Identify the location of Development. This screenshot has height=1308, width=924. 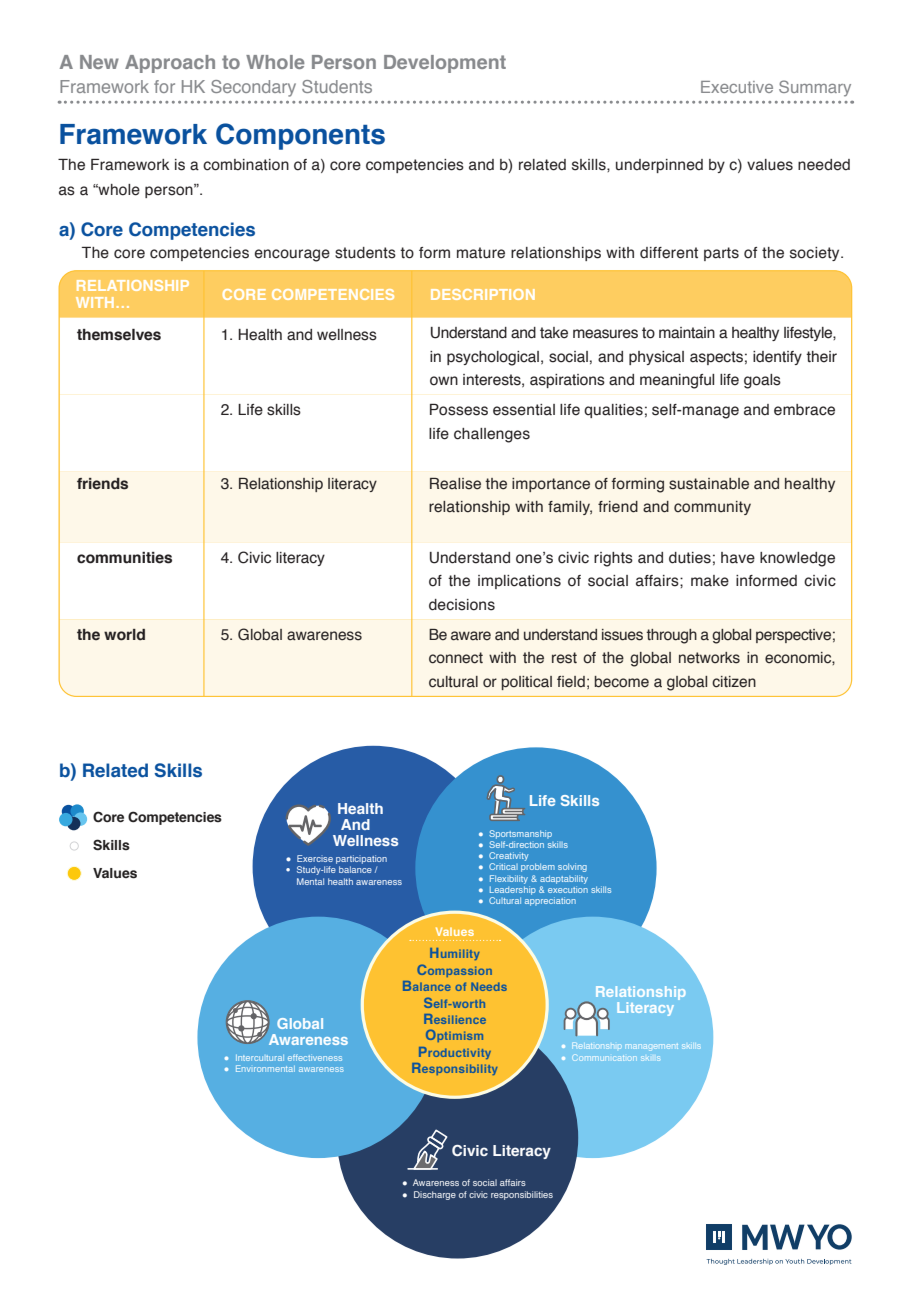
(445, 64).
